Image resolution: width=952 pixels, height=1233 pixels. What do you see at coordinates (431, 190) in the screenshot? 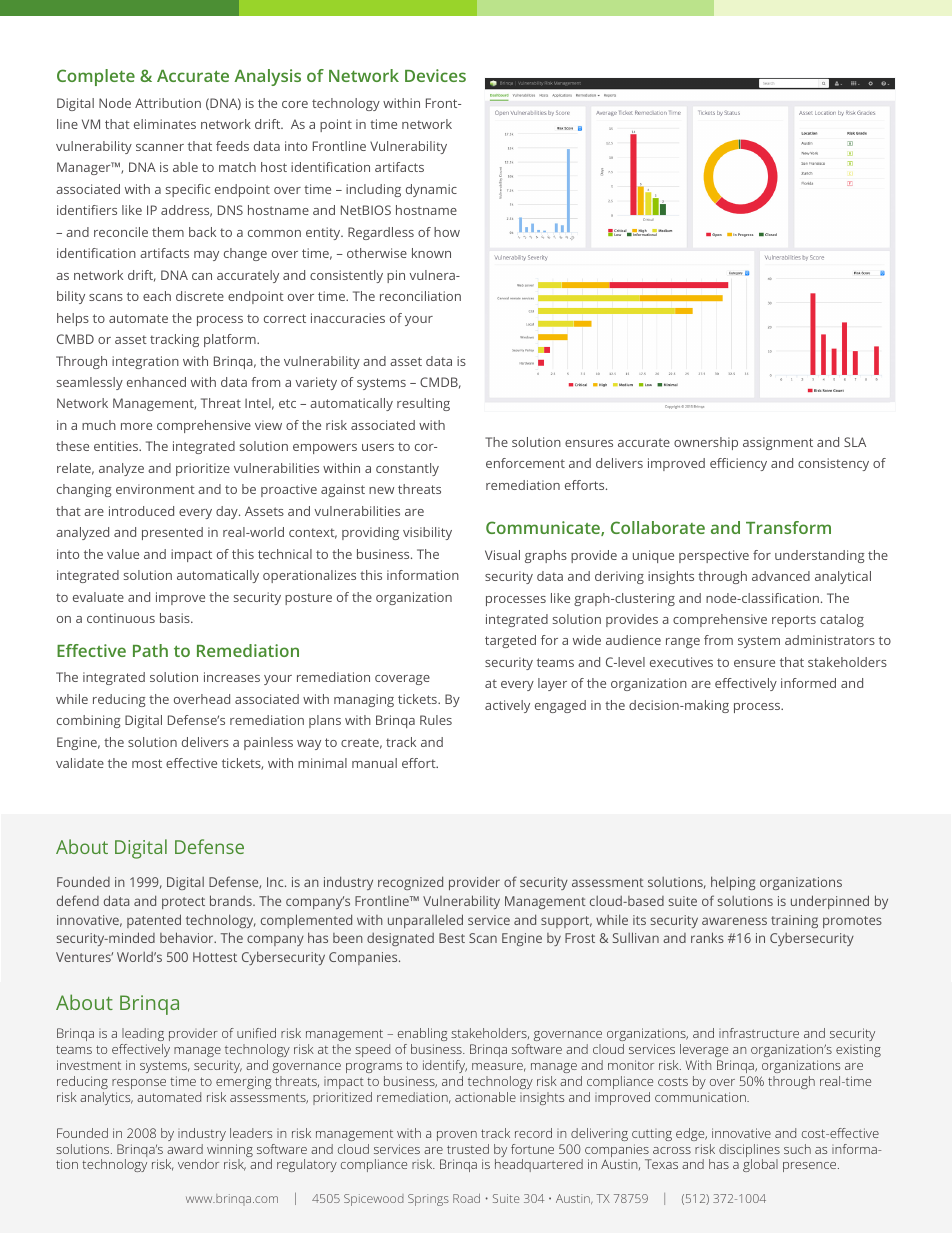
I see `dynamic` at bounding box center [431, 190].
